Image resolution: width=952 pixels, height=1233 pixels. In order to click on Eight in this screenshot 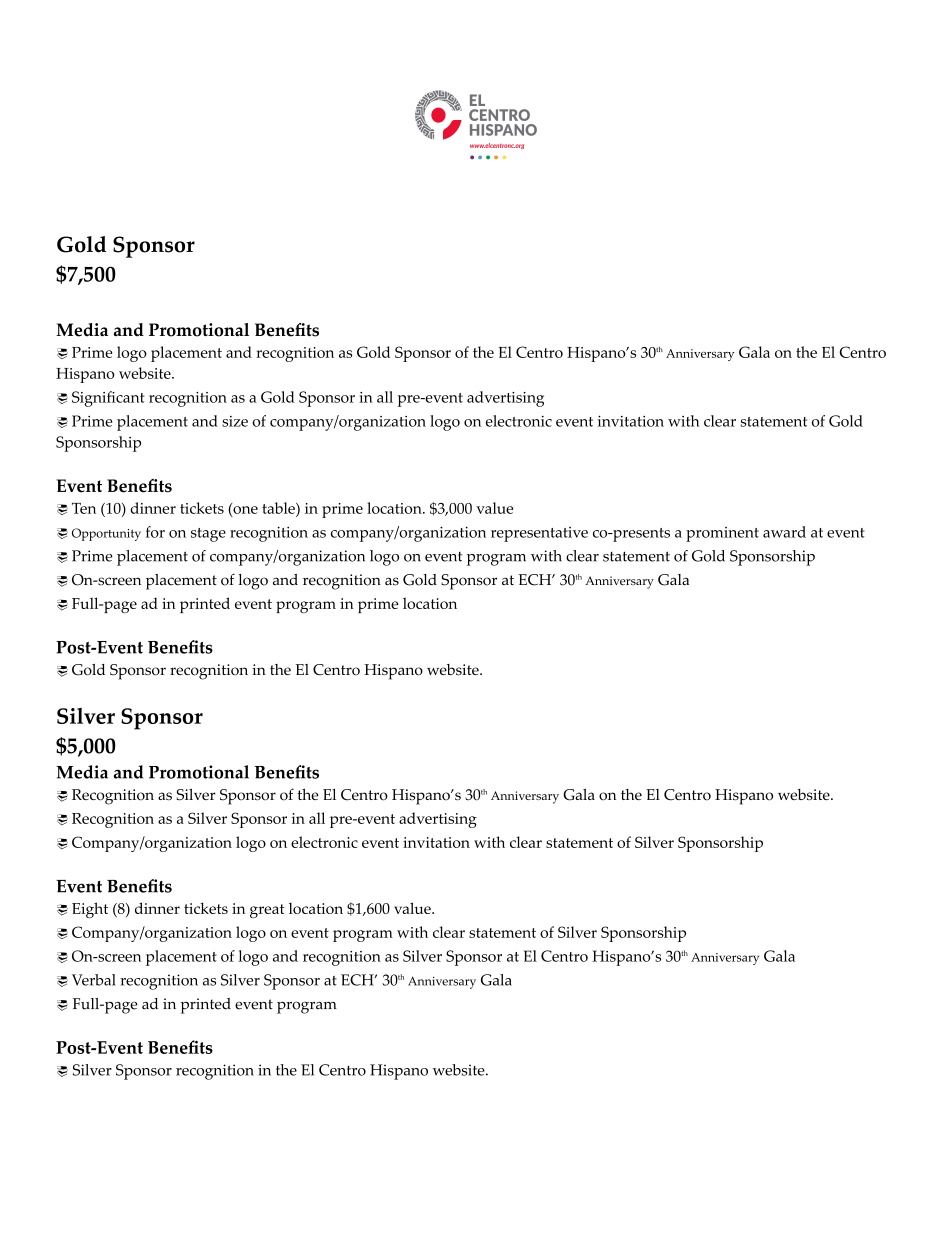, I will do `click(90, 910)`.
